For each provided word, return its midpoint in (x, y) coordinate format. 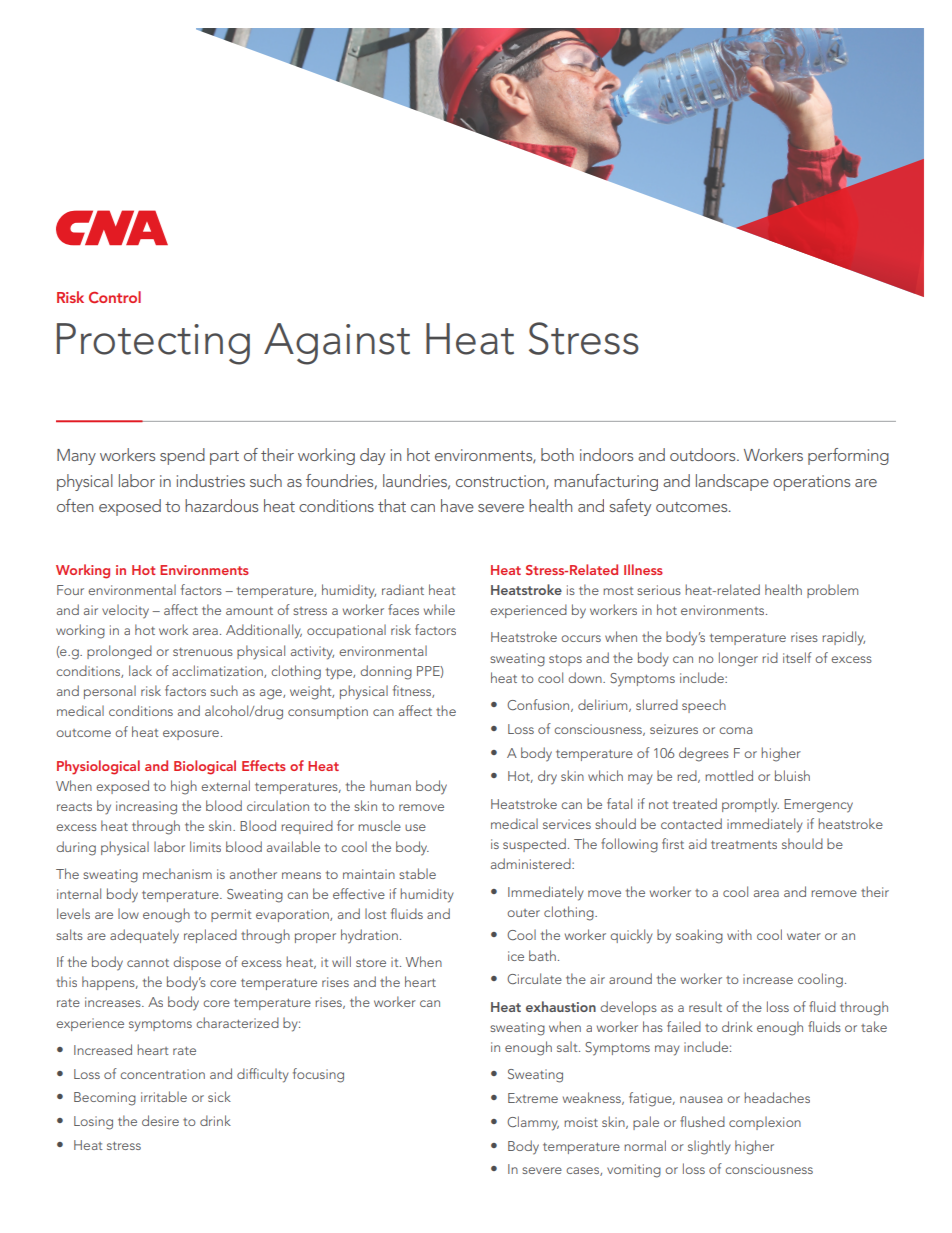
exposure (191, 735)
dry (547, 777)
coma (736, 730)
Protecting (153, 344)
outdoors (704, 454)
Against (337, 344)
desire (160, 1120)
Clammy (533, 1123)
